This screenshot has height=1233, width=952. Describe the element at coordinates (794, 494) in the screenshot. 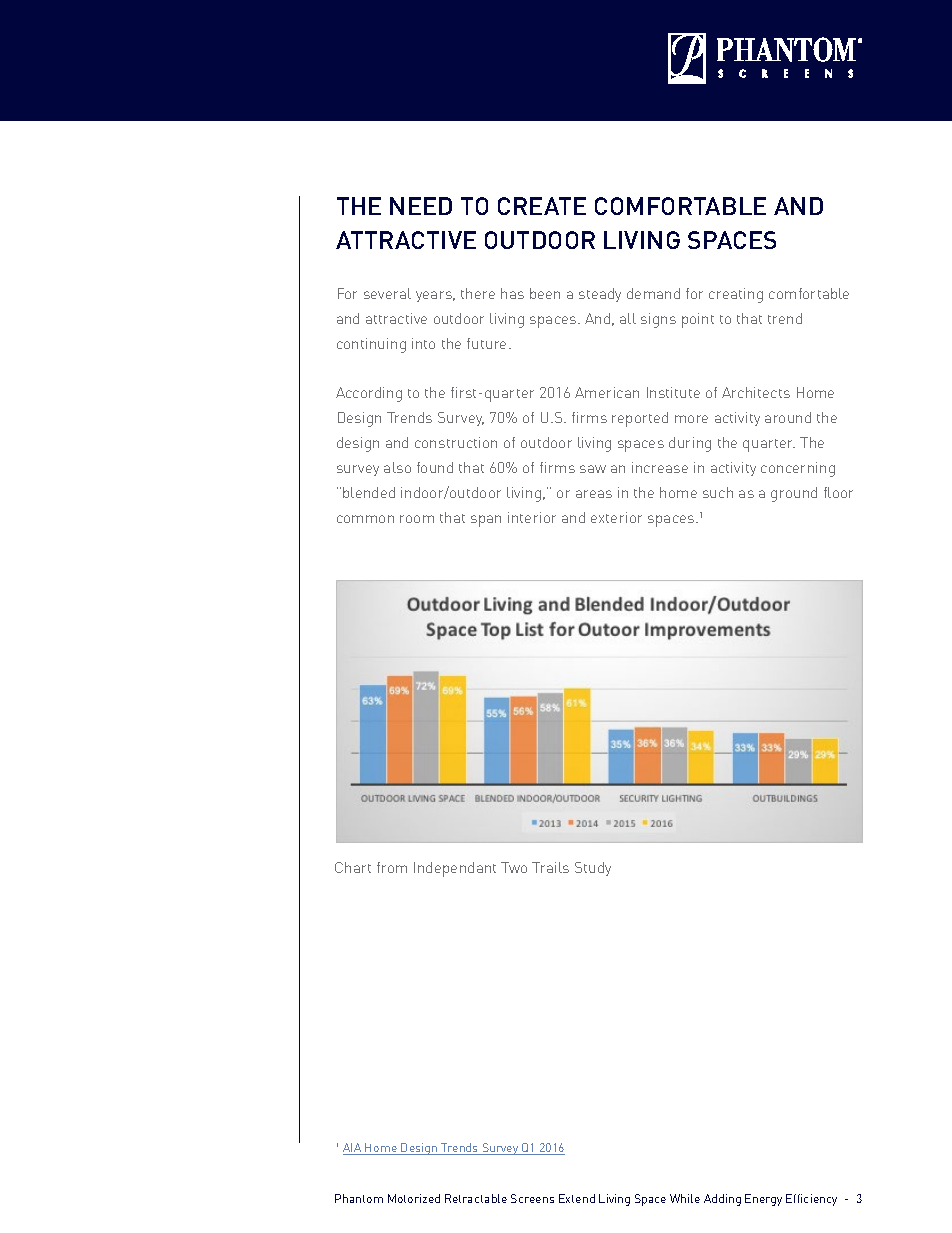

I see `ground` at that location.
